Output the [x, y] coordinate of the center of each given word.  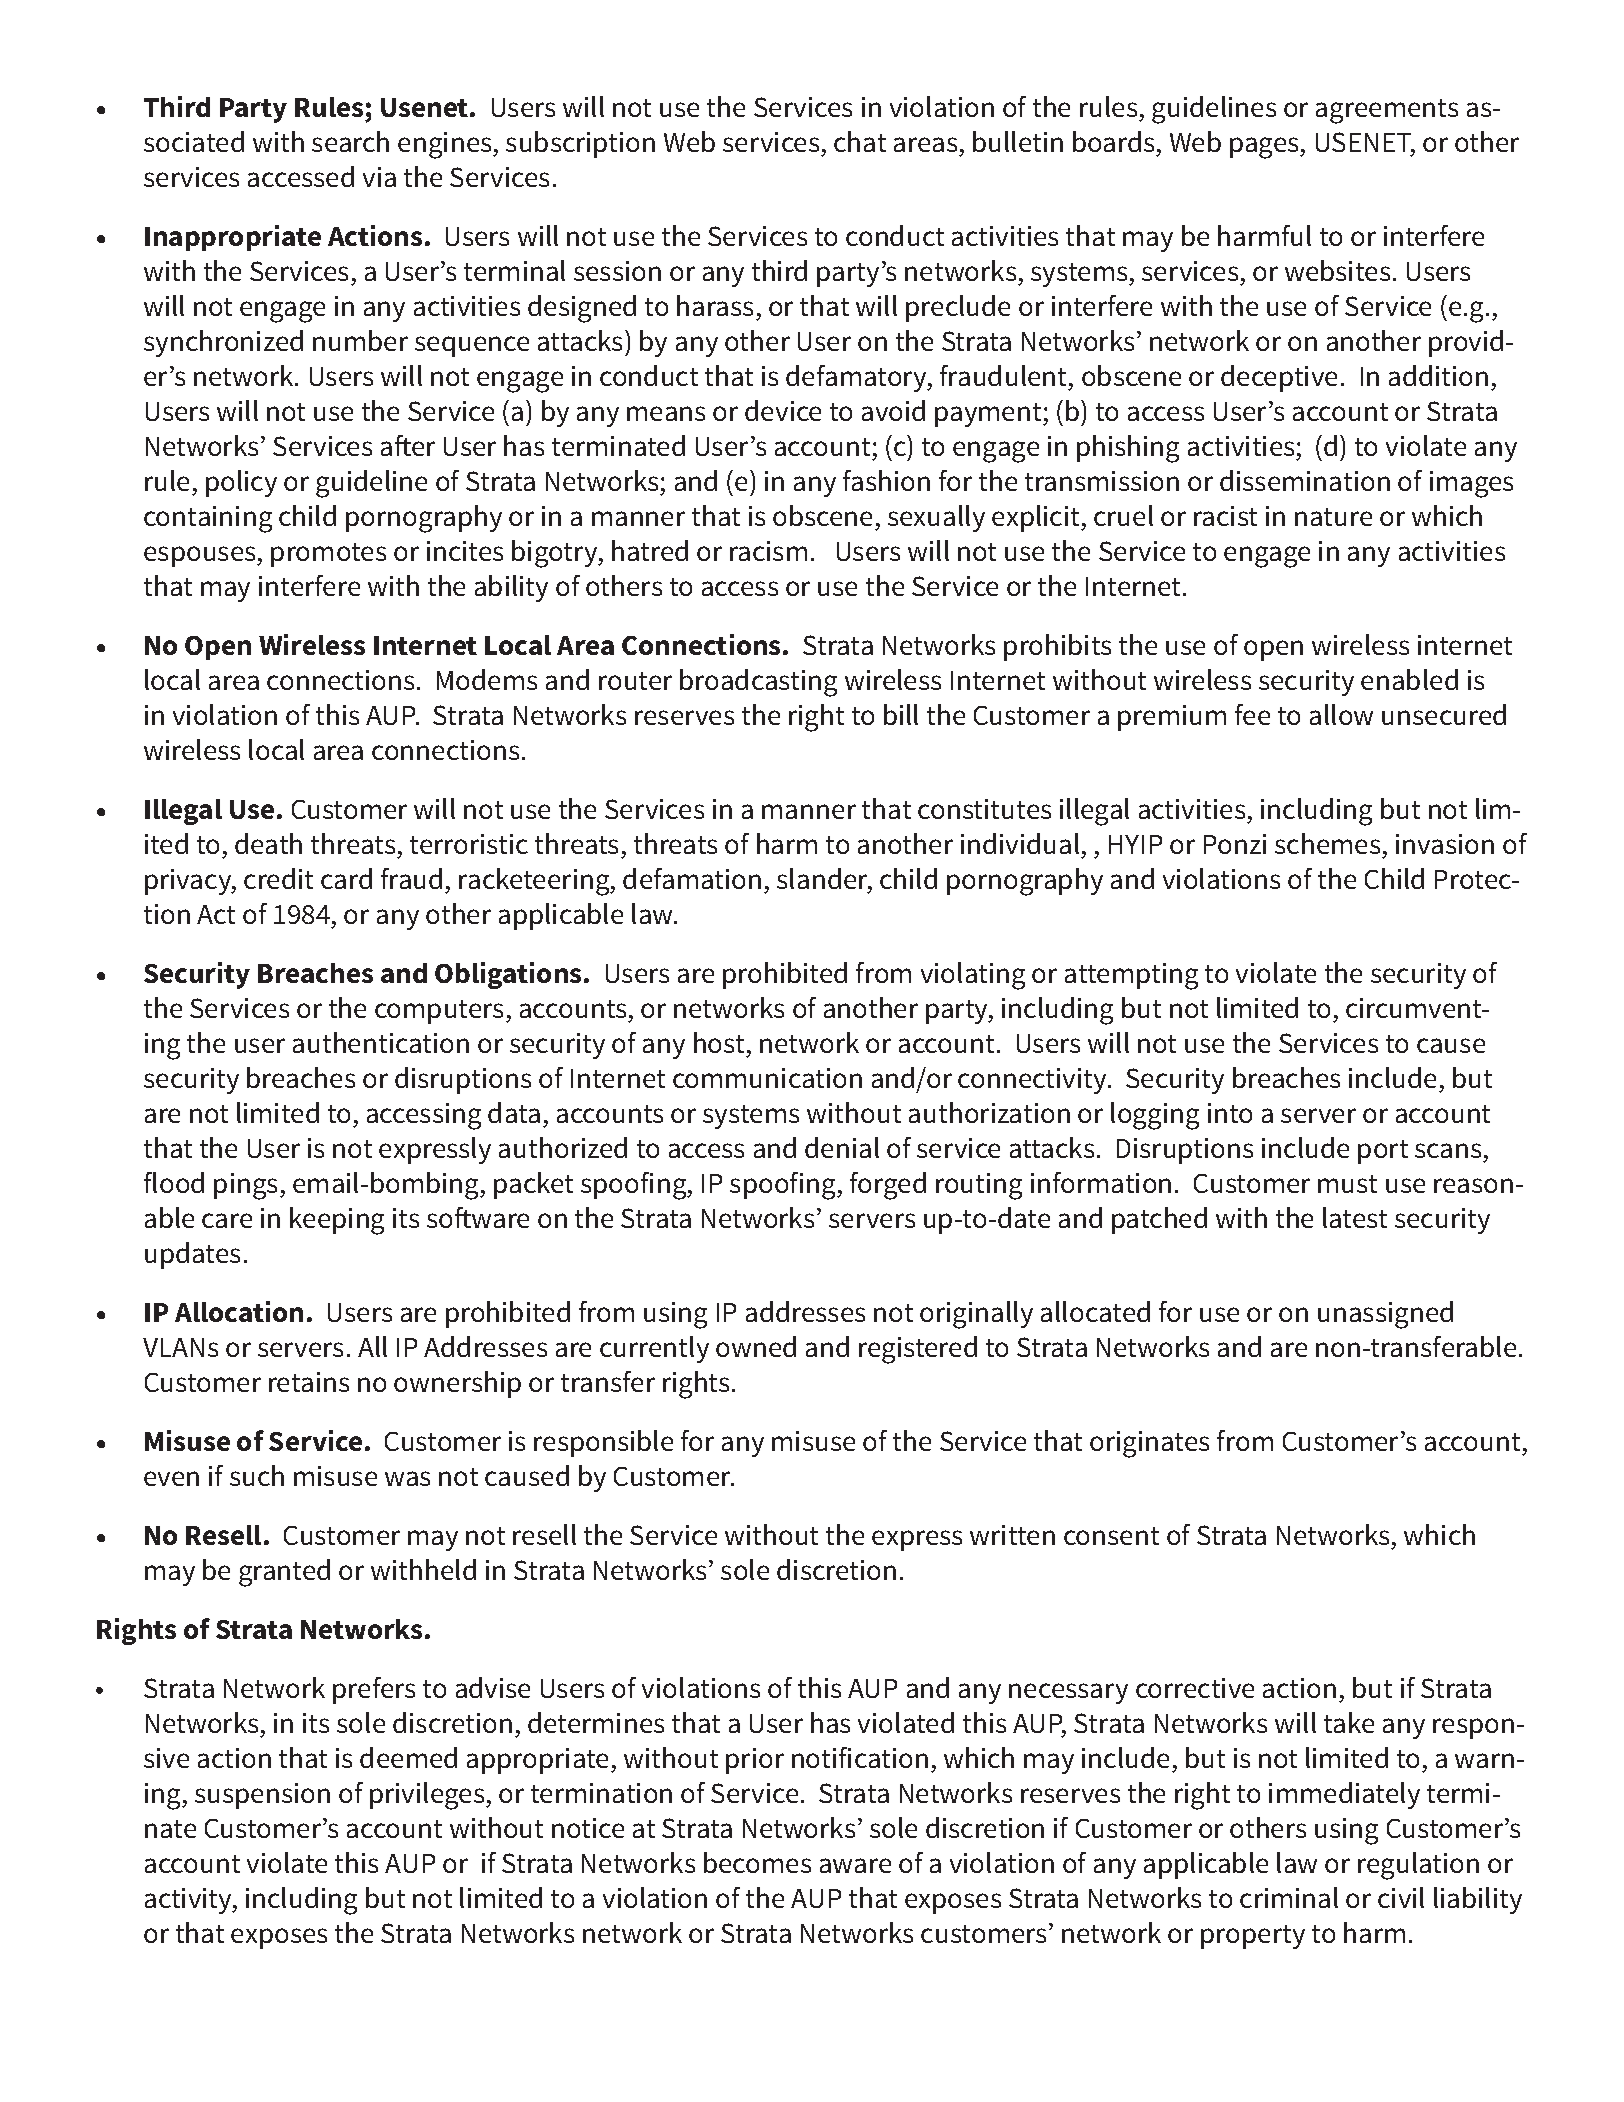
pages [1265, 148]
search [350, 141]
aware [855, 1865]
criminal [1289, 1897]
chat [860, 141]
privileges [428, 1796]
